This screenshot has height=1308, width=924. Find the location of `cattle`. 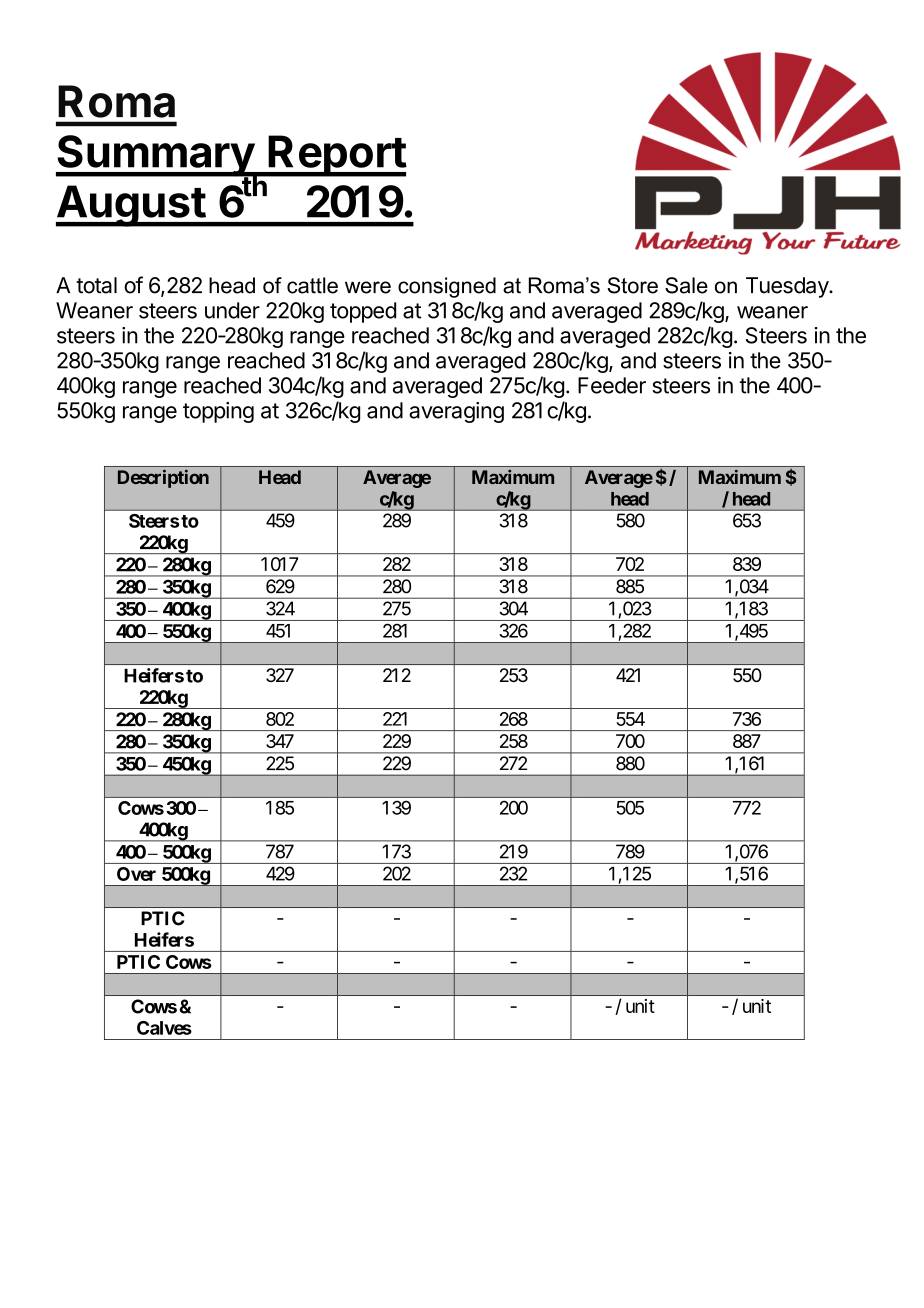

cattle is located at coordinates (312, 285).
